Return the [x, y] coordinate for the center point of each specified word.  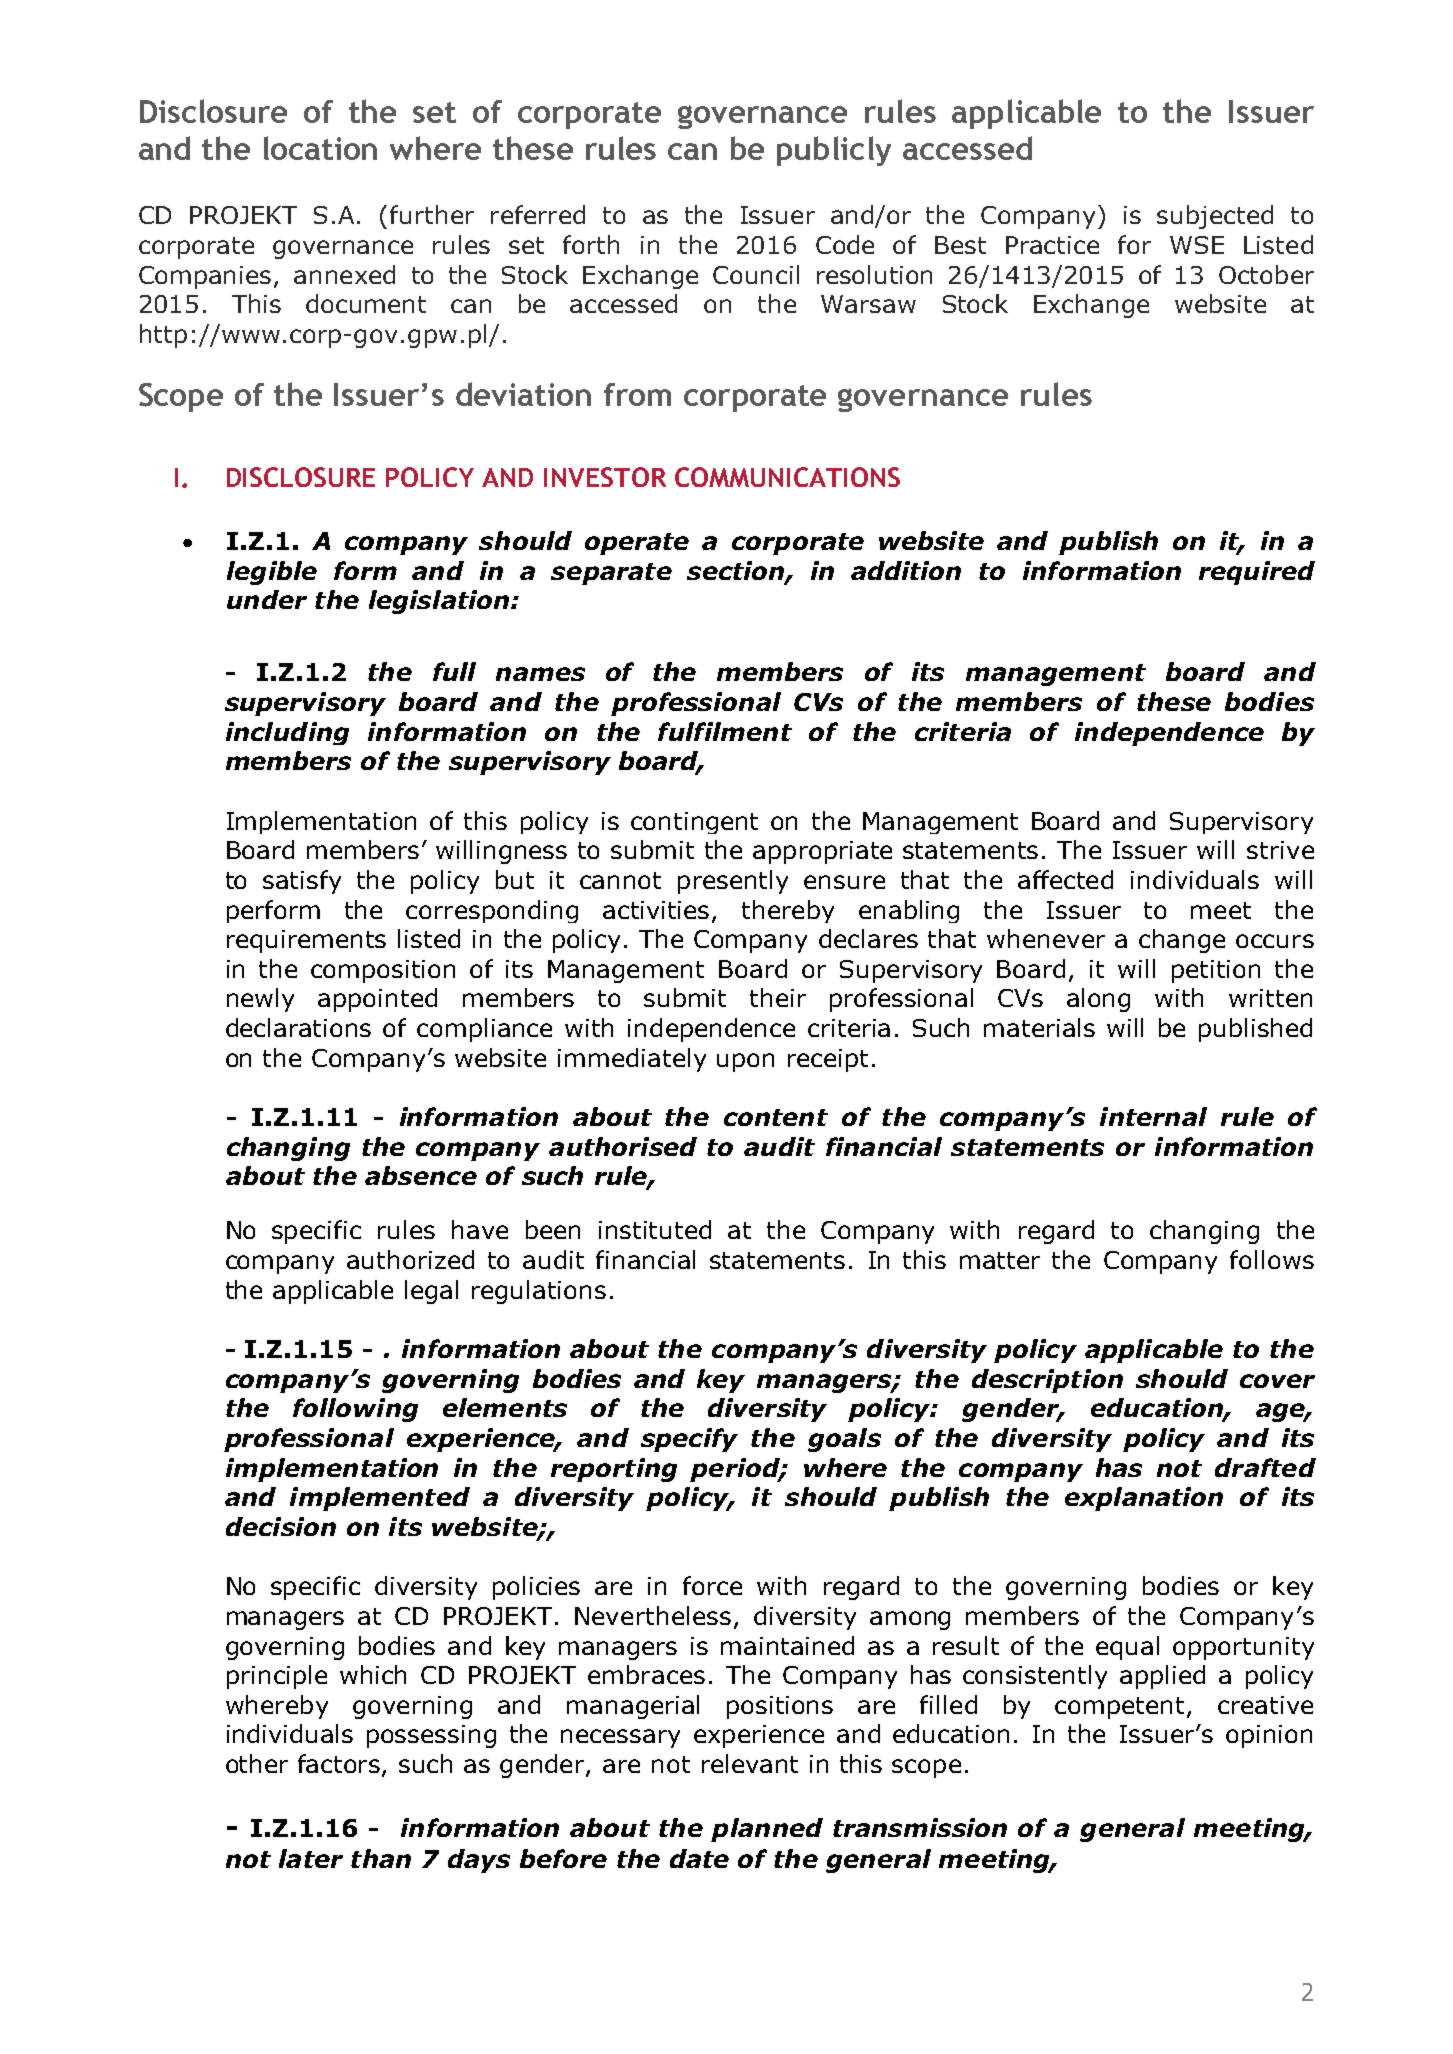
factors [340, 1765]
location [320, 148]
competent [1119, 1708]
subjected [1215, 217]
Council [756, 274]
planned [767, 1830]
